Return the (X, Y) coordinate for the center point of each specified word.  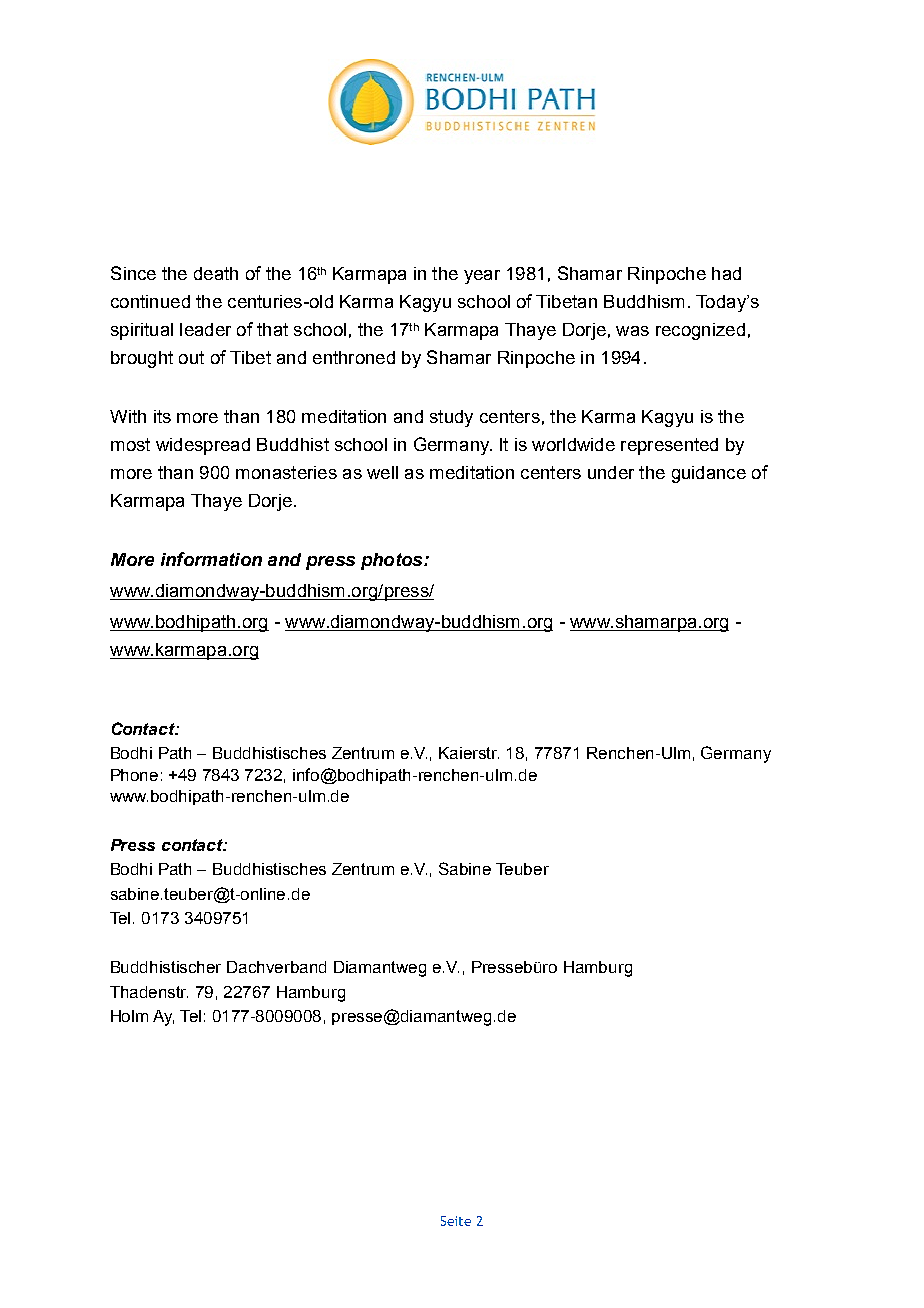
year (482, 277)
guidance (709, 474)
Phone (134, 775)
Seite (456, 1221)
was (632, 331)
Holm (129, 1016)
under (611, 472)
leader (205, 329)
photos (393, 561)
